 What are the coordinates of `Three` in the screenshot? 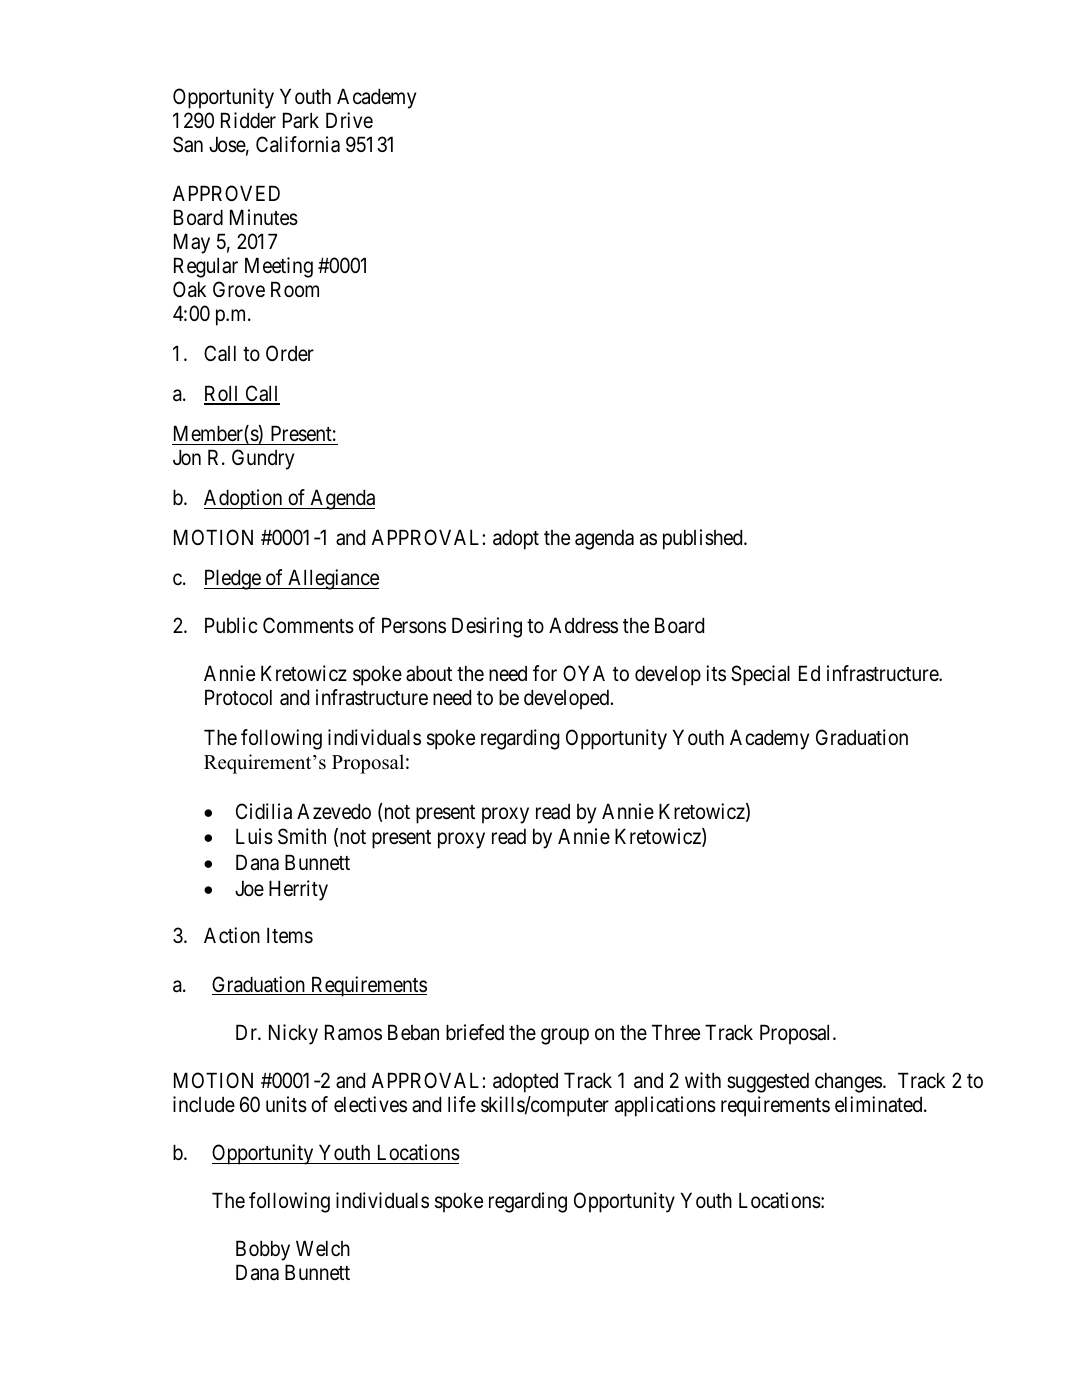 It's located at (676, 1032).
